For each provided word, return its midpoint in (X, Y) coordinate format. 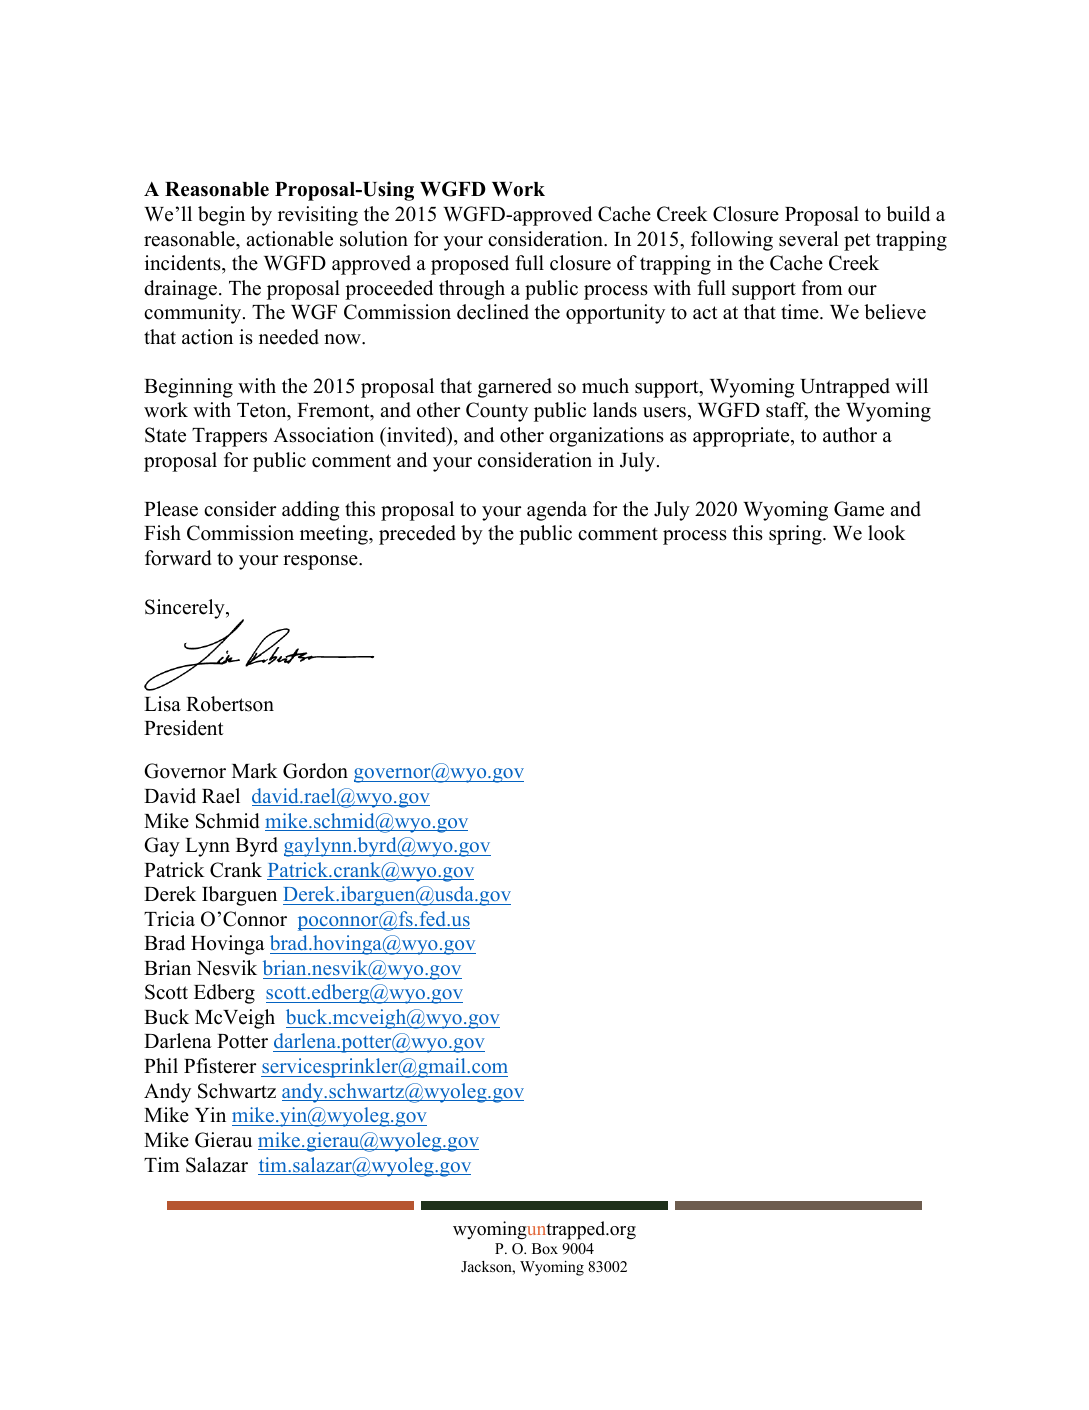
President (184, 728)
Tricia (169, 919)
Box (545, 1248)
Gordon (315, 771)
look (887, 533)
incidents (184, 263)
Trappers (229, 437)
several (809, 239)
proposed (470, 265)
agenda (557, 511)
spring (796, 535)
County (497, 412)
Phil (161, 1065)
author (850, 435)
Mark (255, 770)
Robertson (230, 704)
